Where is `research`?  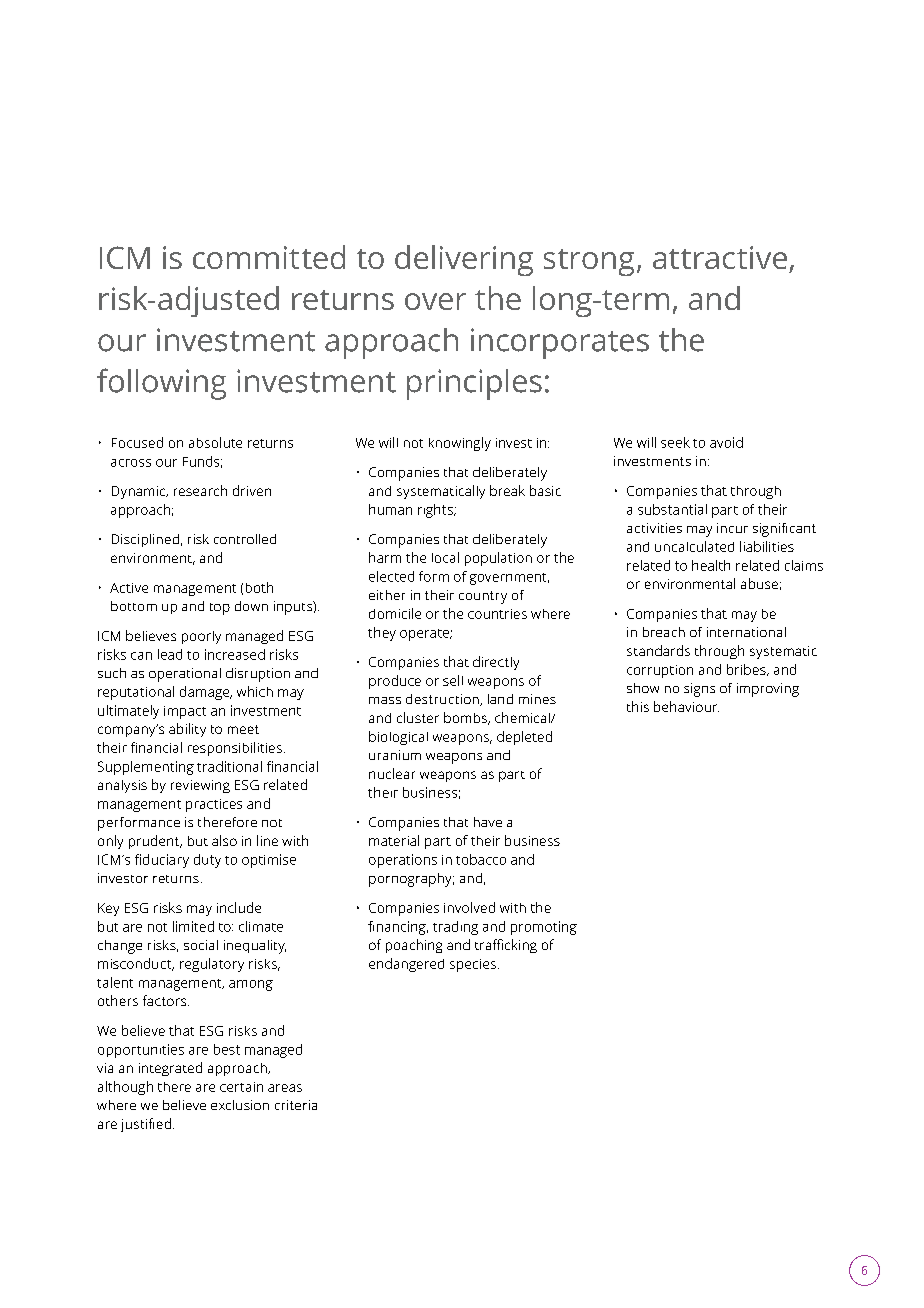 research is located at coordinates (200, 490).
